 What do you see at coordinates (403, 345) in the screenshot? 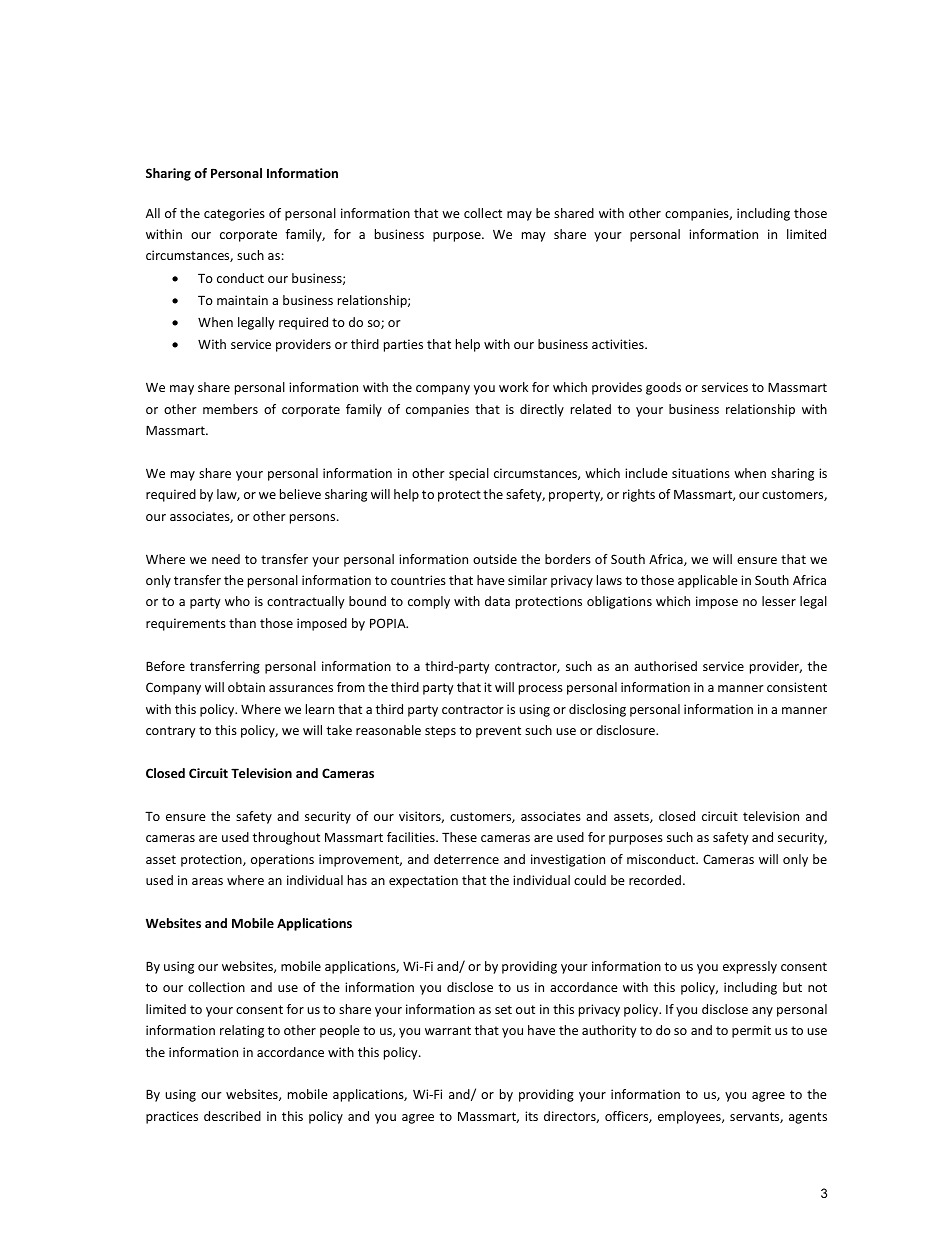
I see `parties` at bounding box center [403, 345].
